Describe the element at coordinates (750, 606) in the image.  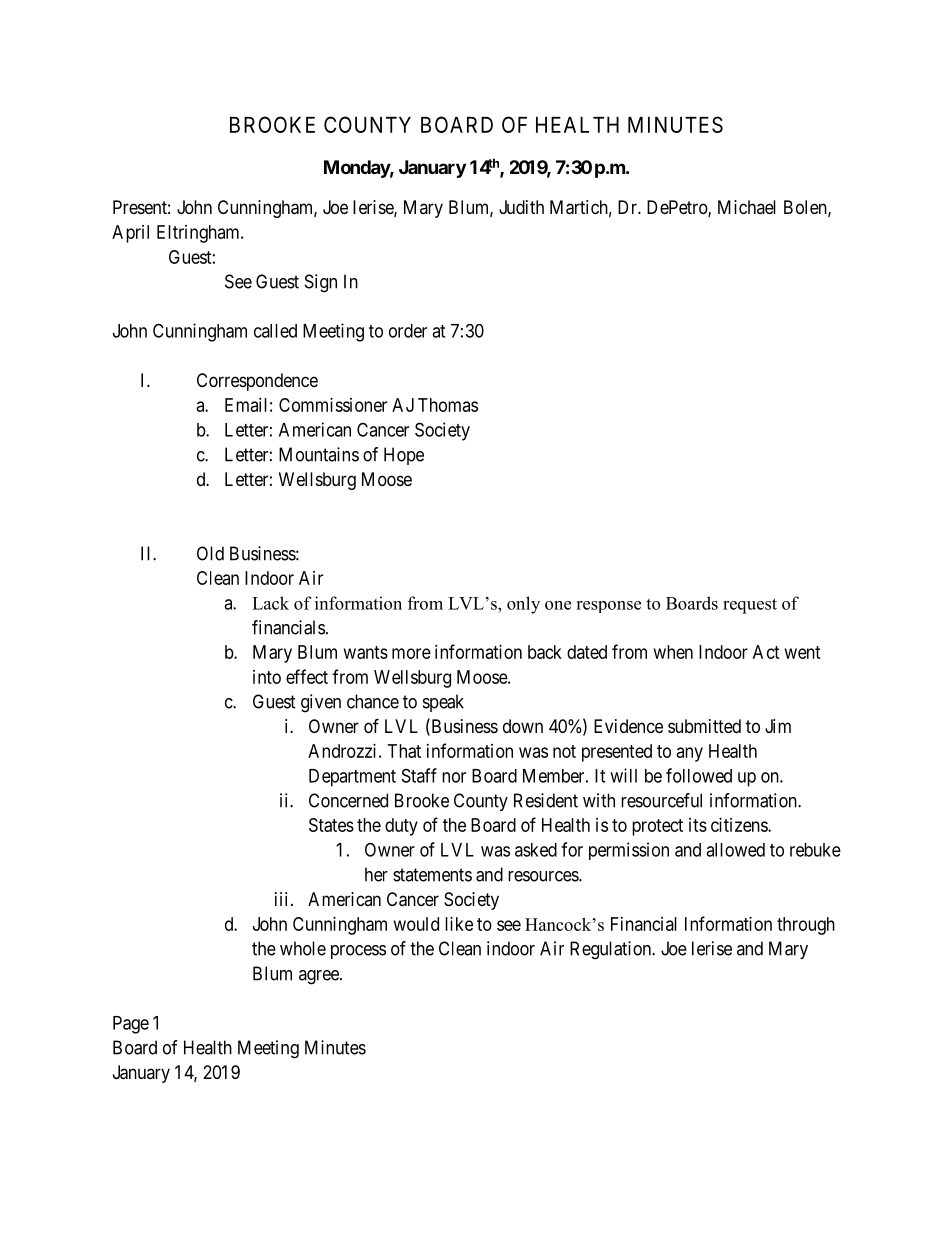
I see `request` at that location.
